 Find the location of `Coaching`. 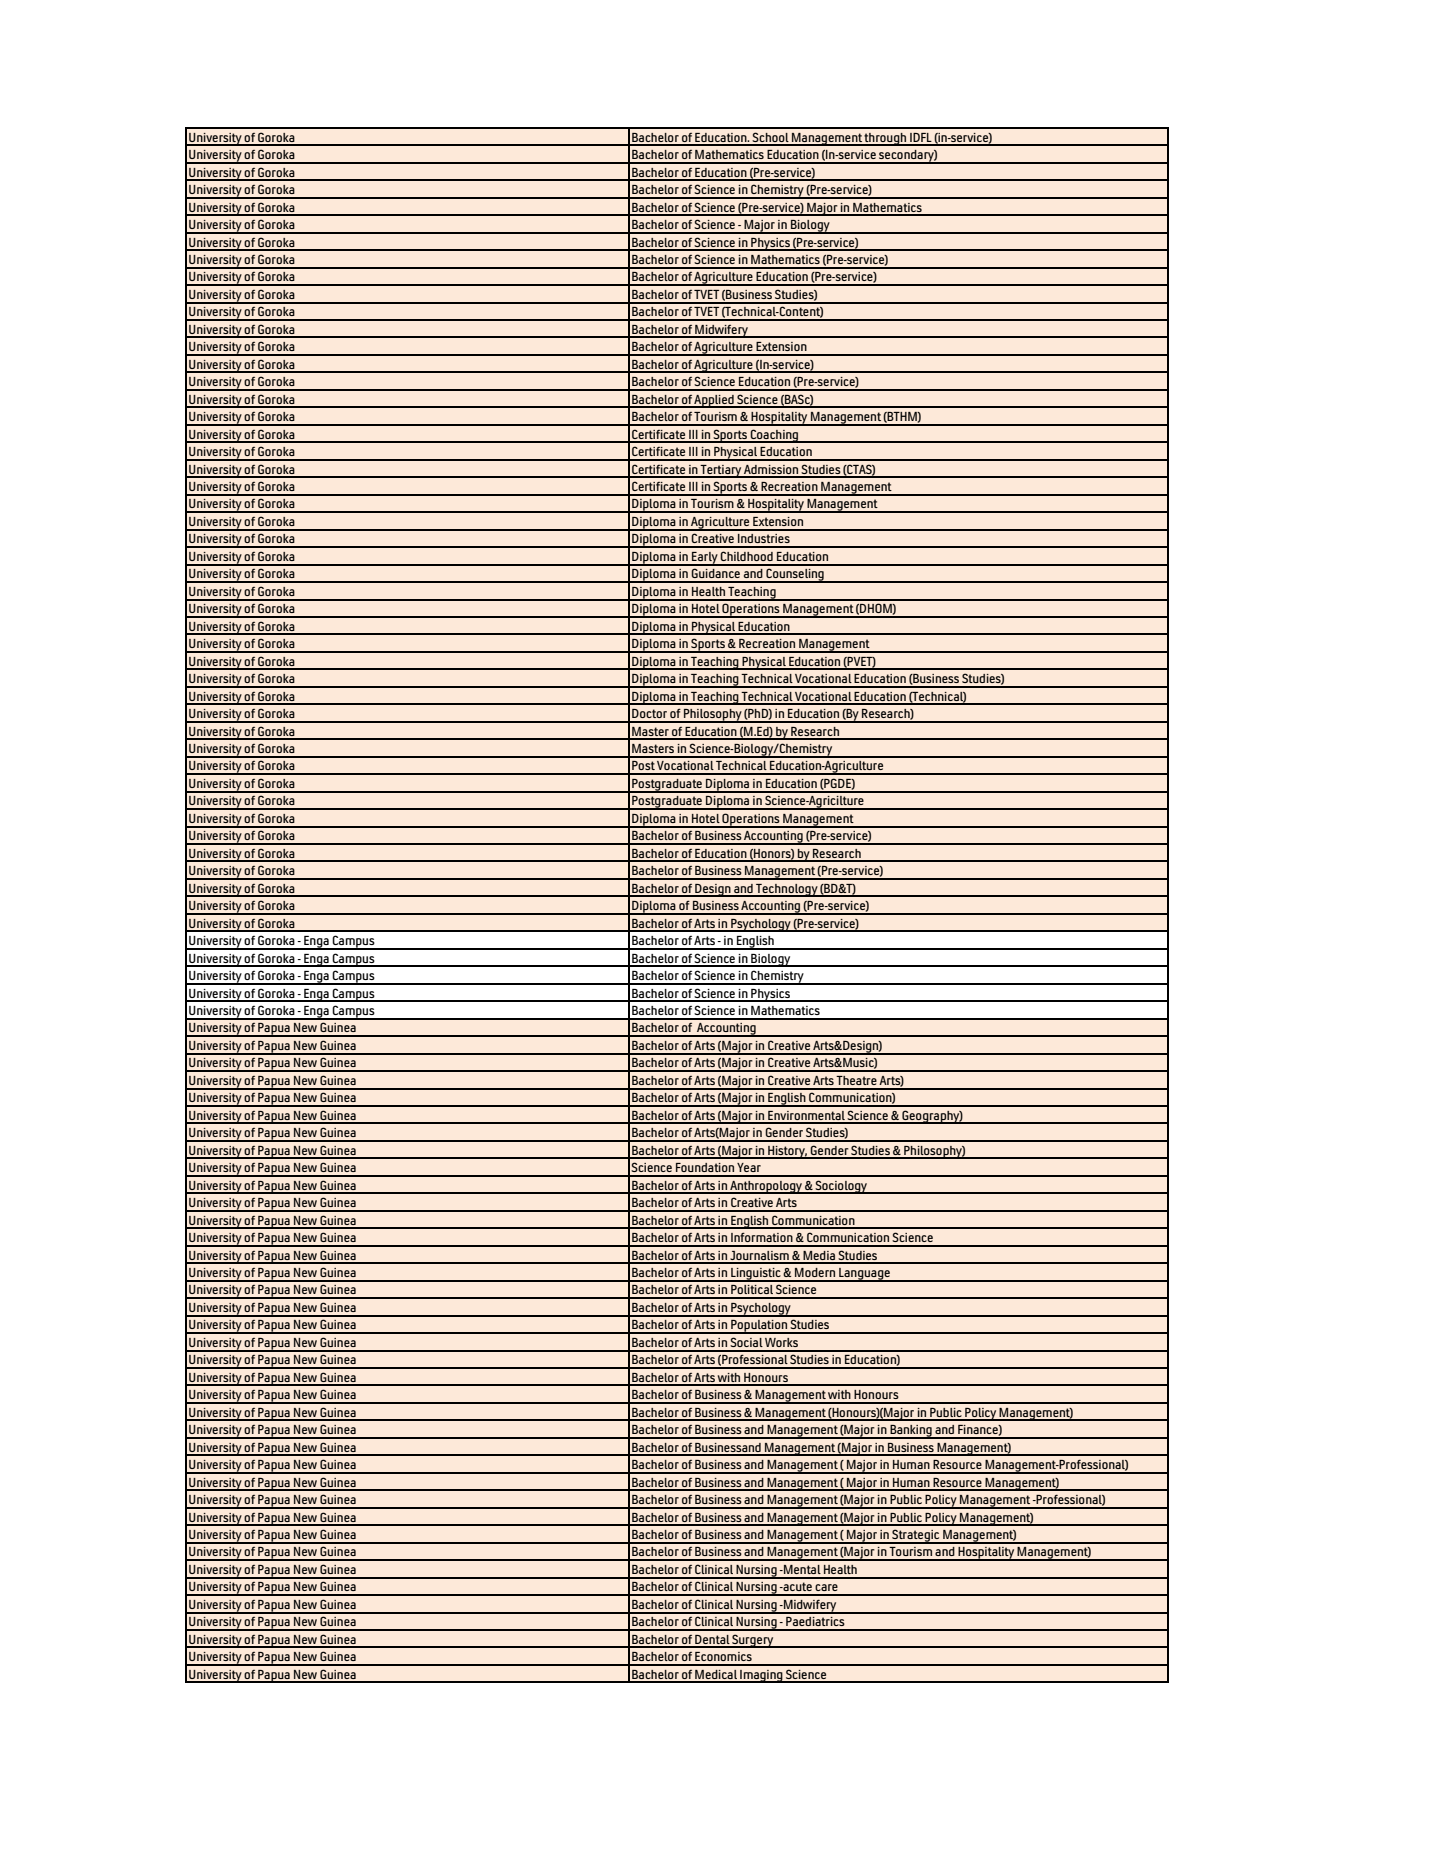

Coaching is located at coordinates (775, 436).
